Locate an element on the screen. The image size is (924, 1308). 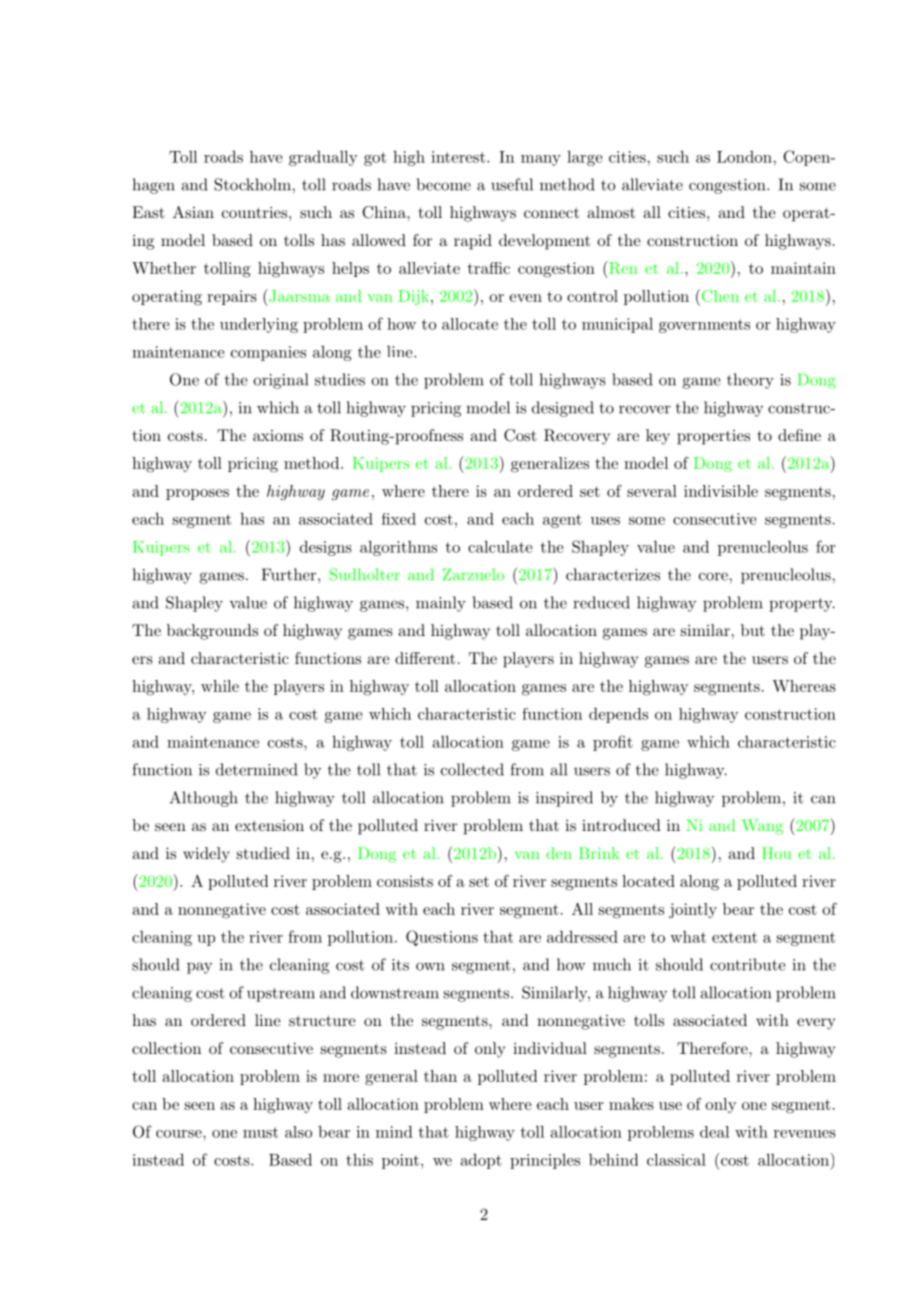
Stockholm is located at coordinates (253, 184).
